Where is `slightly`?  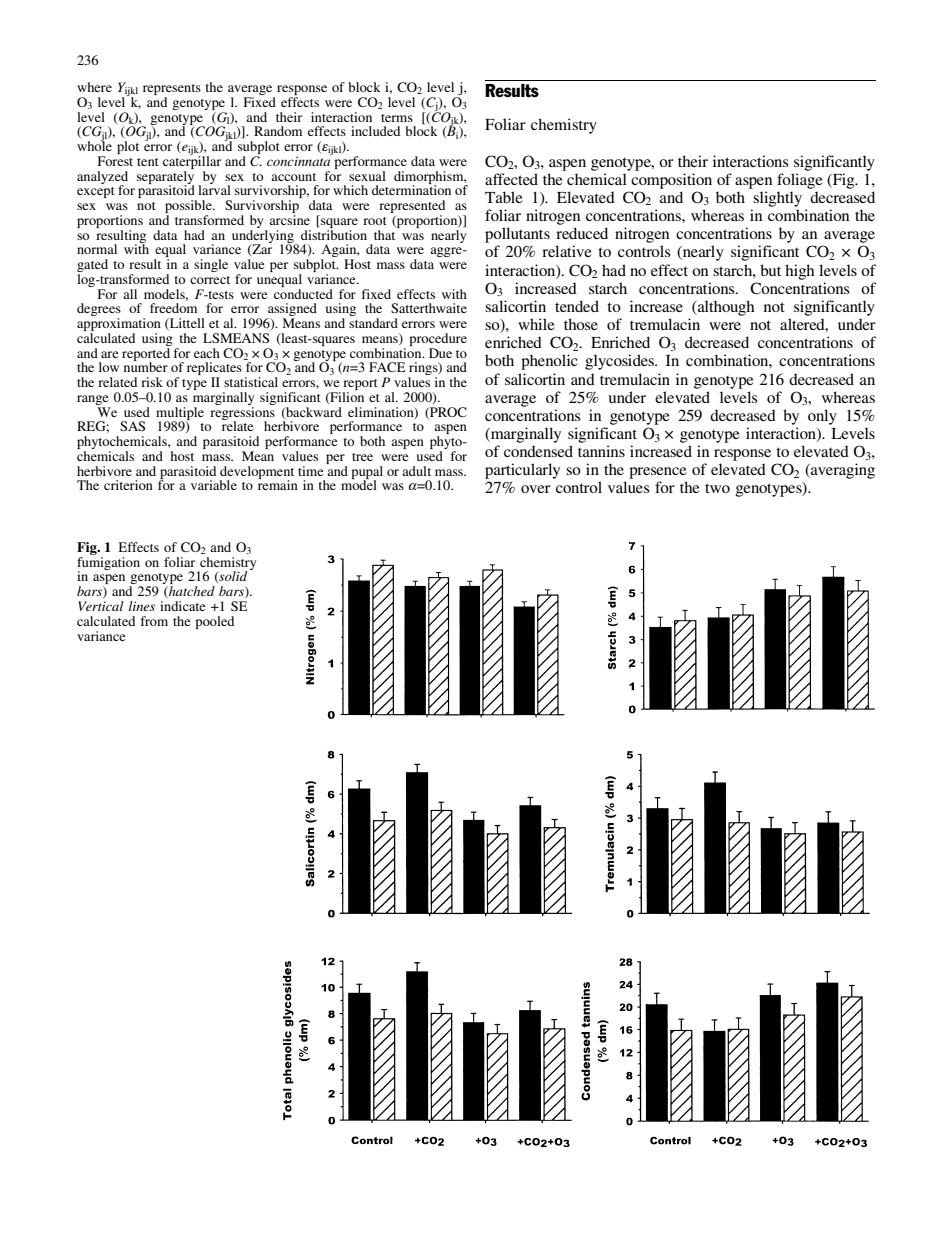 slightly is located at coordinates (777, 199).
